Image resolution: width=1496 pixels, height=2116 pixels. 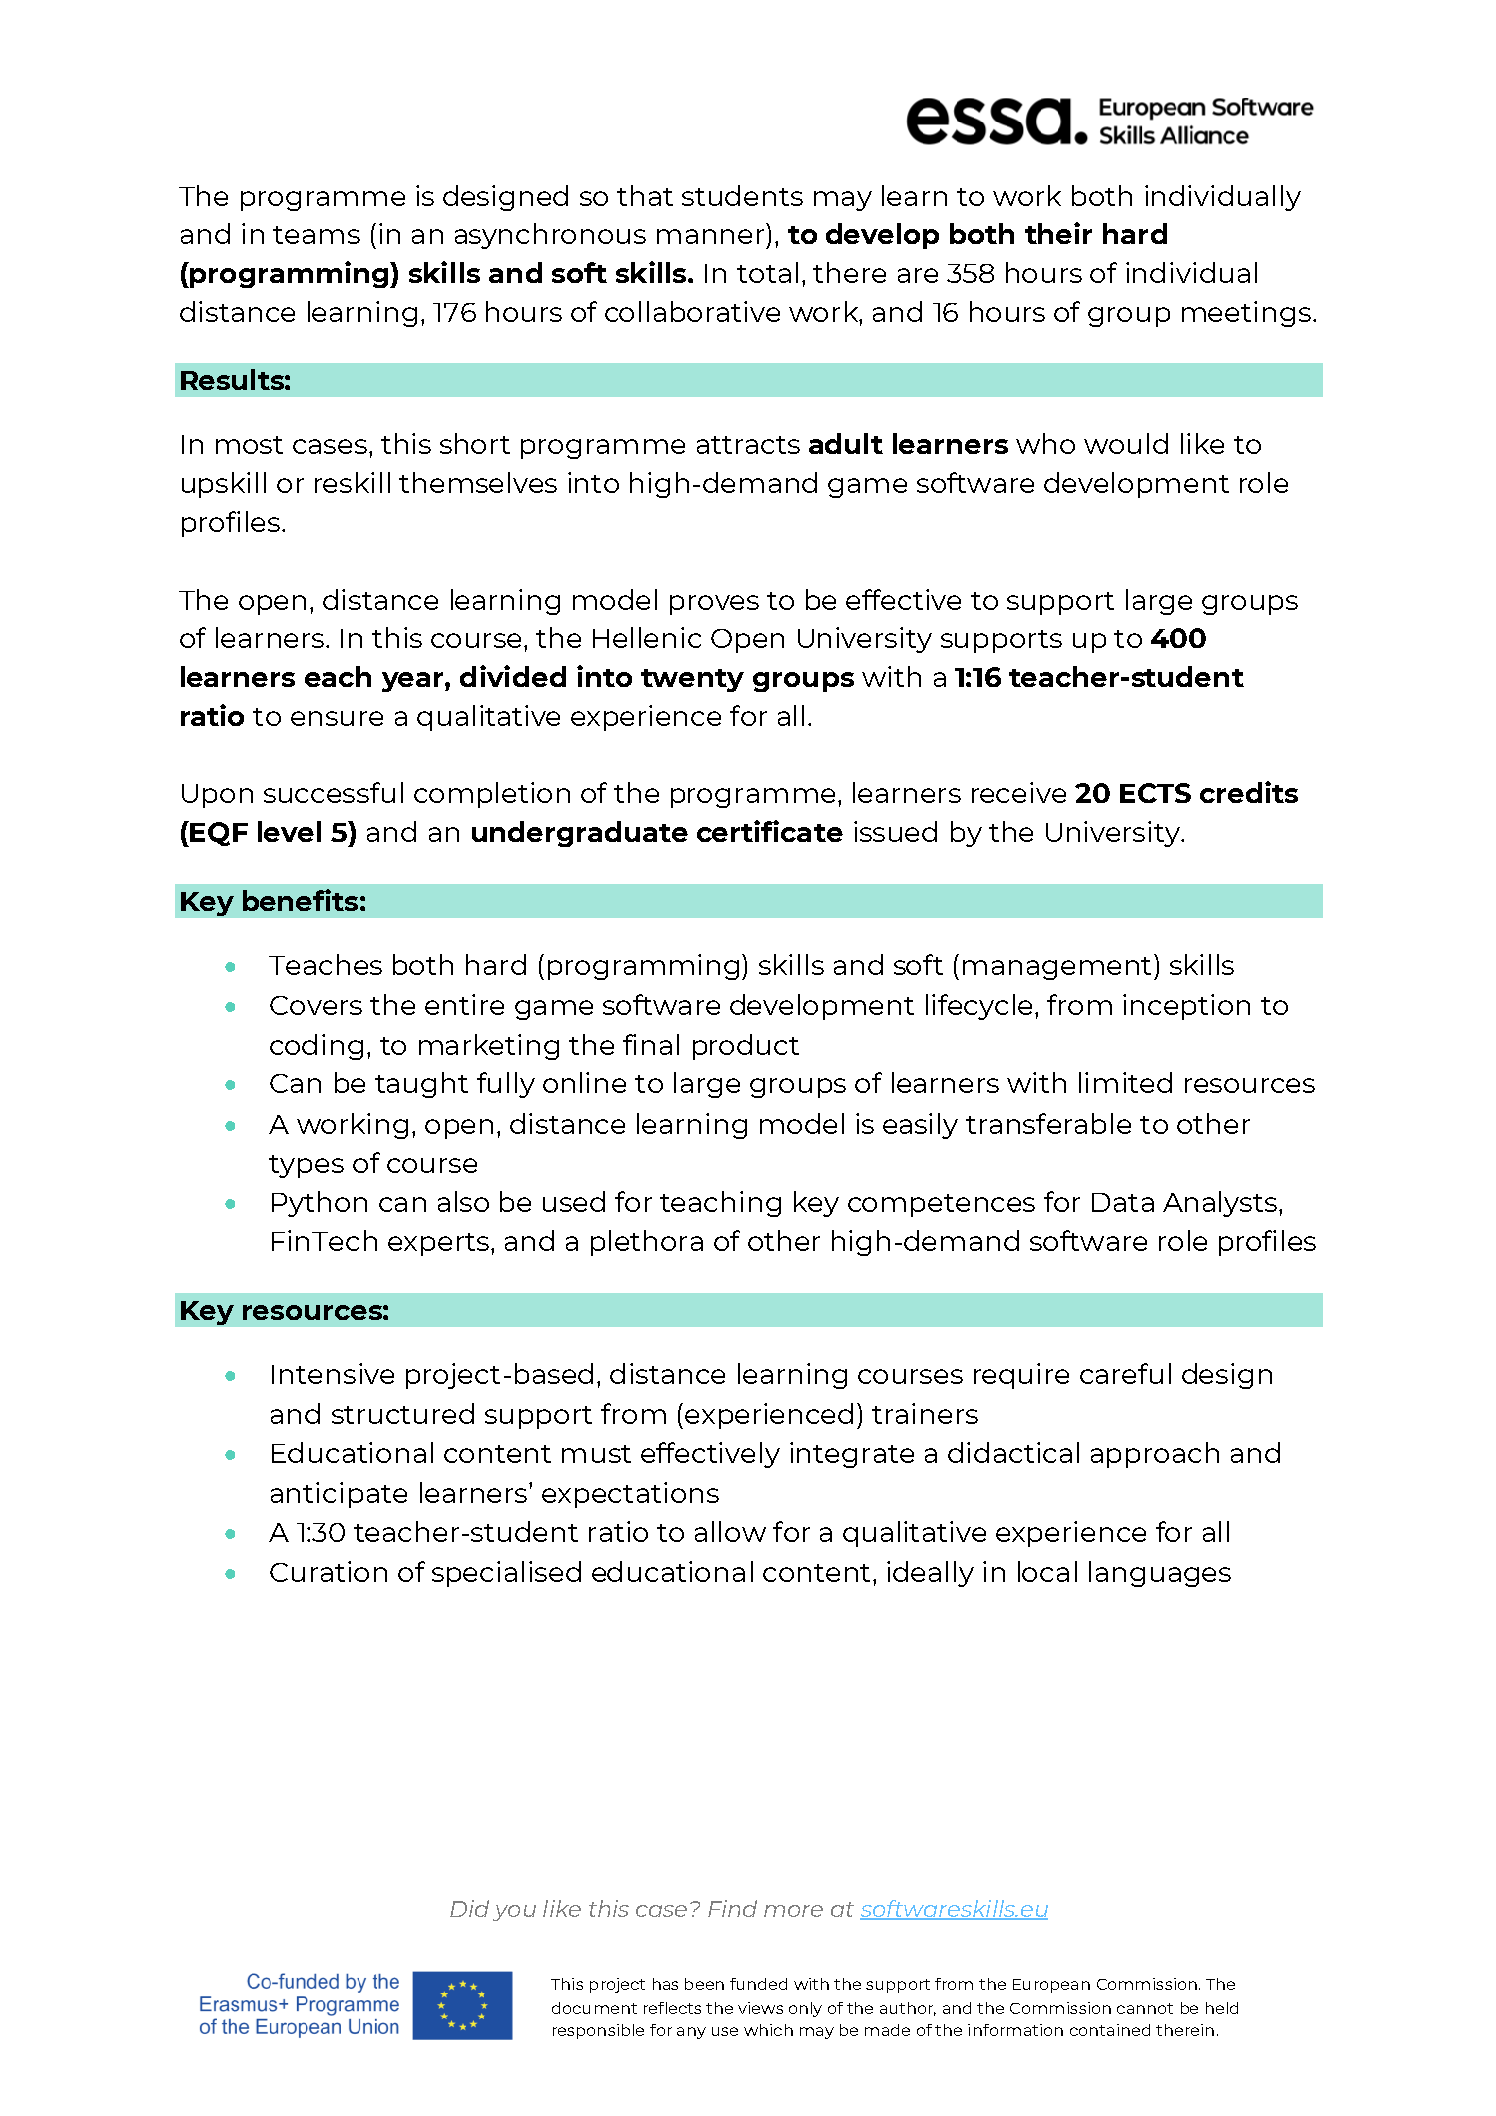 I want to click on cannot, so click(x=1145, y=2008).
